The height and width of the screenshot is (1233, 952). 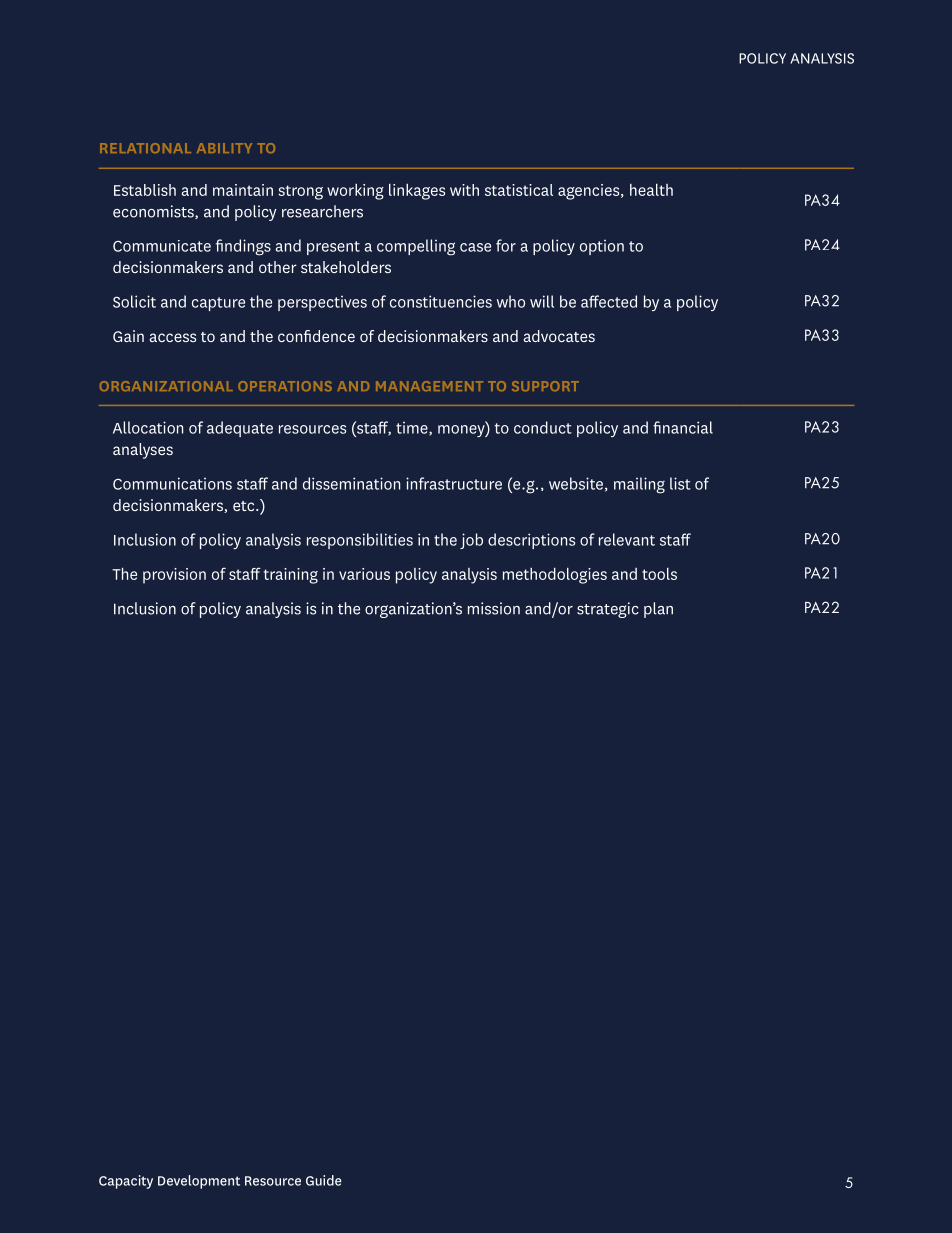 What do you see at coordinates (608, 610) in the screenshot?
I see `strategic` at bounding box center [608, 610].
